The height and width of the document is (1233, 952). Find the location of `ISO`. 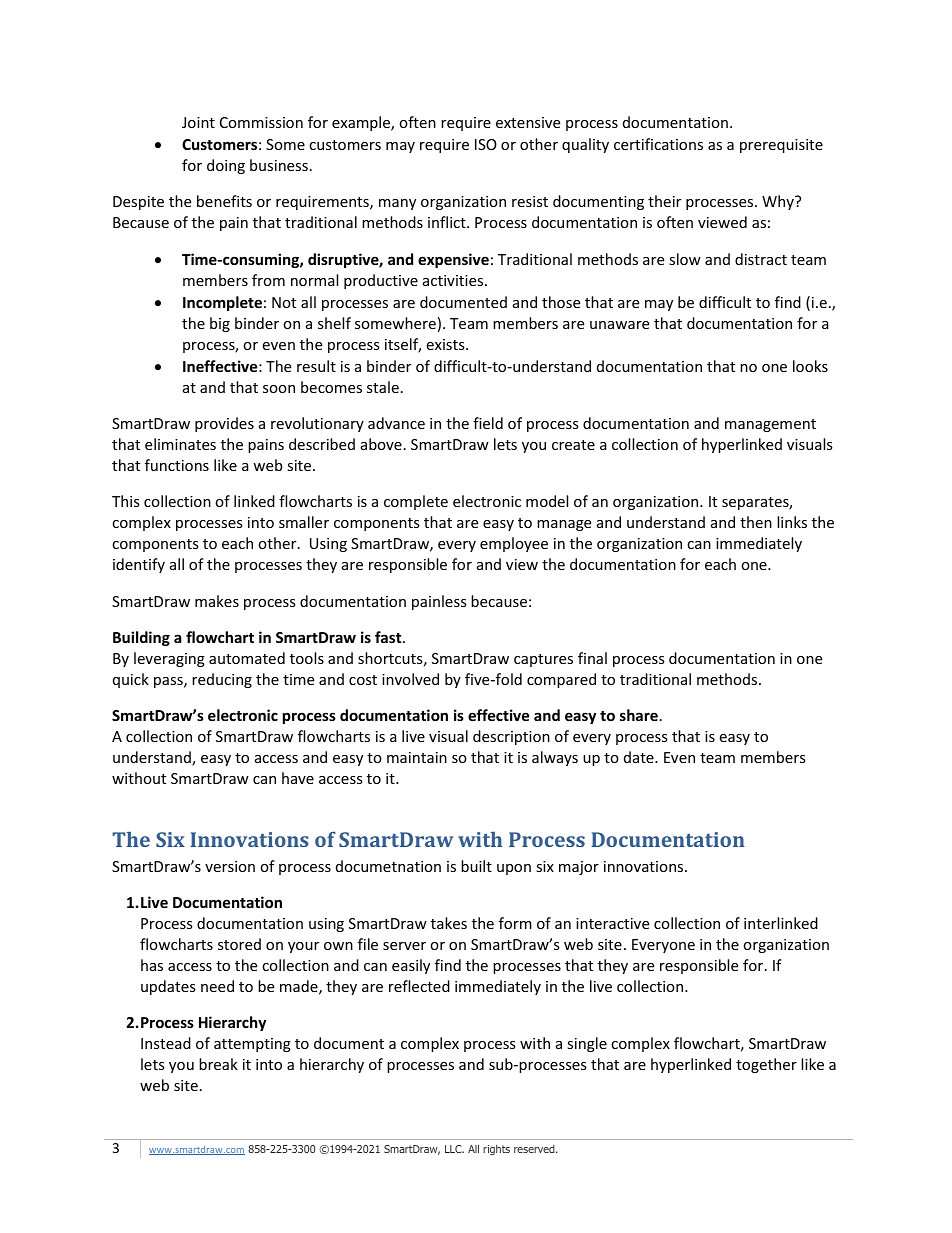

ISO is located at coordinates (486, 144).
